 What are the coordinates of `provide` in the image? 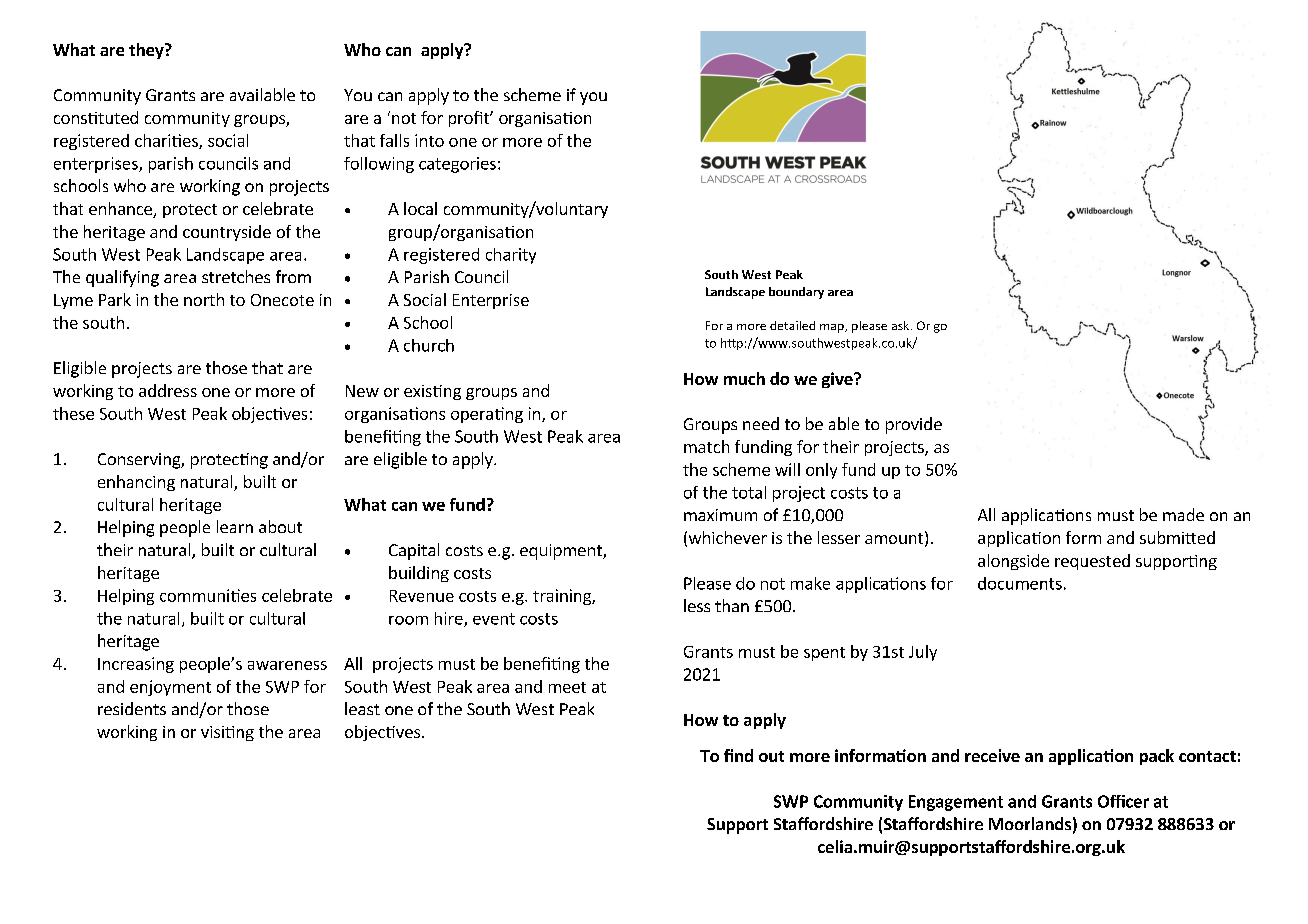 It's located at (914, 425).
